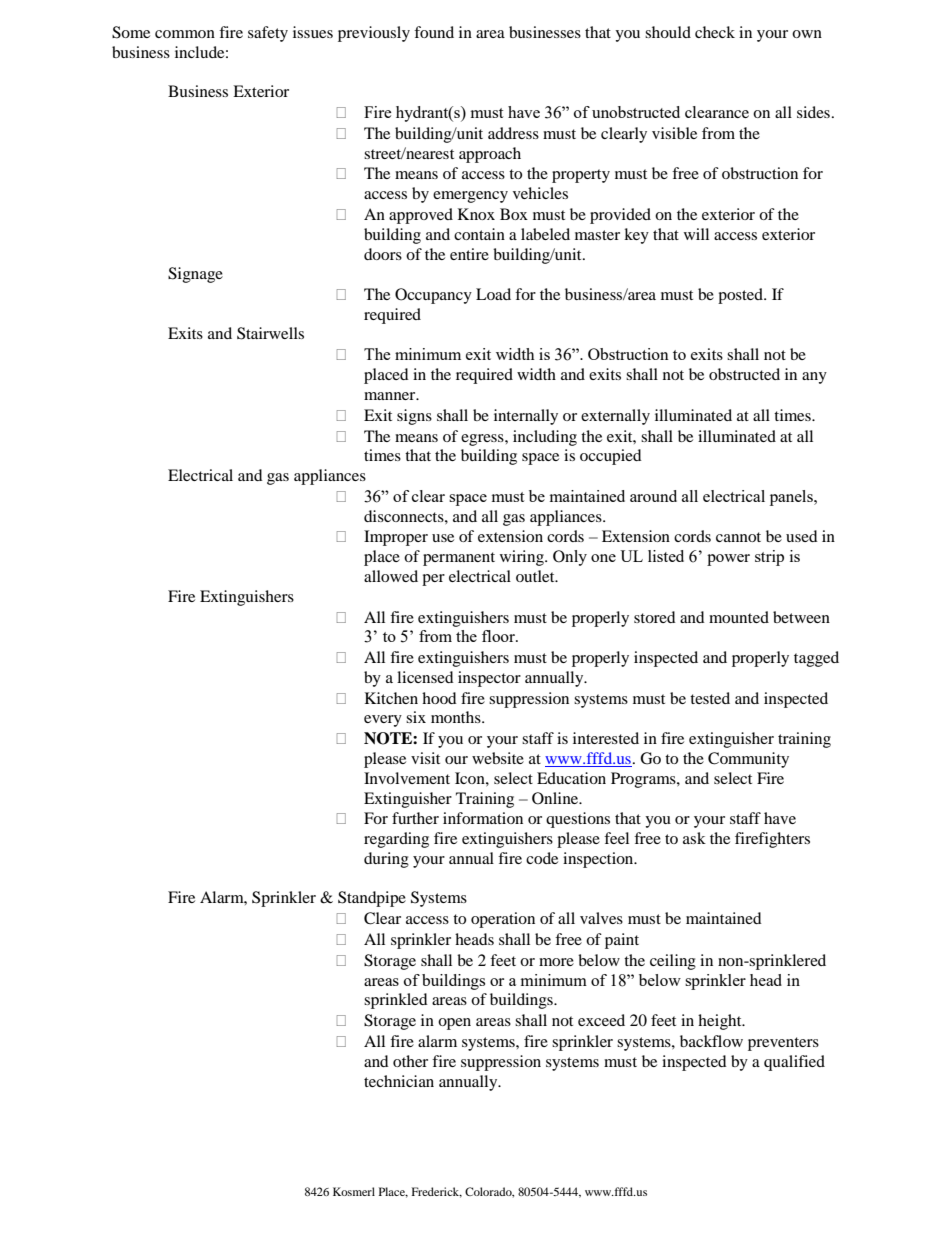 This image has width=952, height=1233. I want to click on common, so click(185, 34).
